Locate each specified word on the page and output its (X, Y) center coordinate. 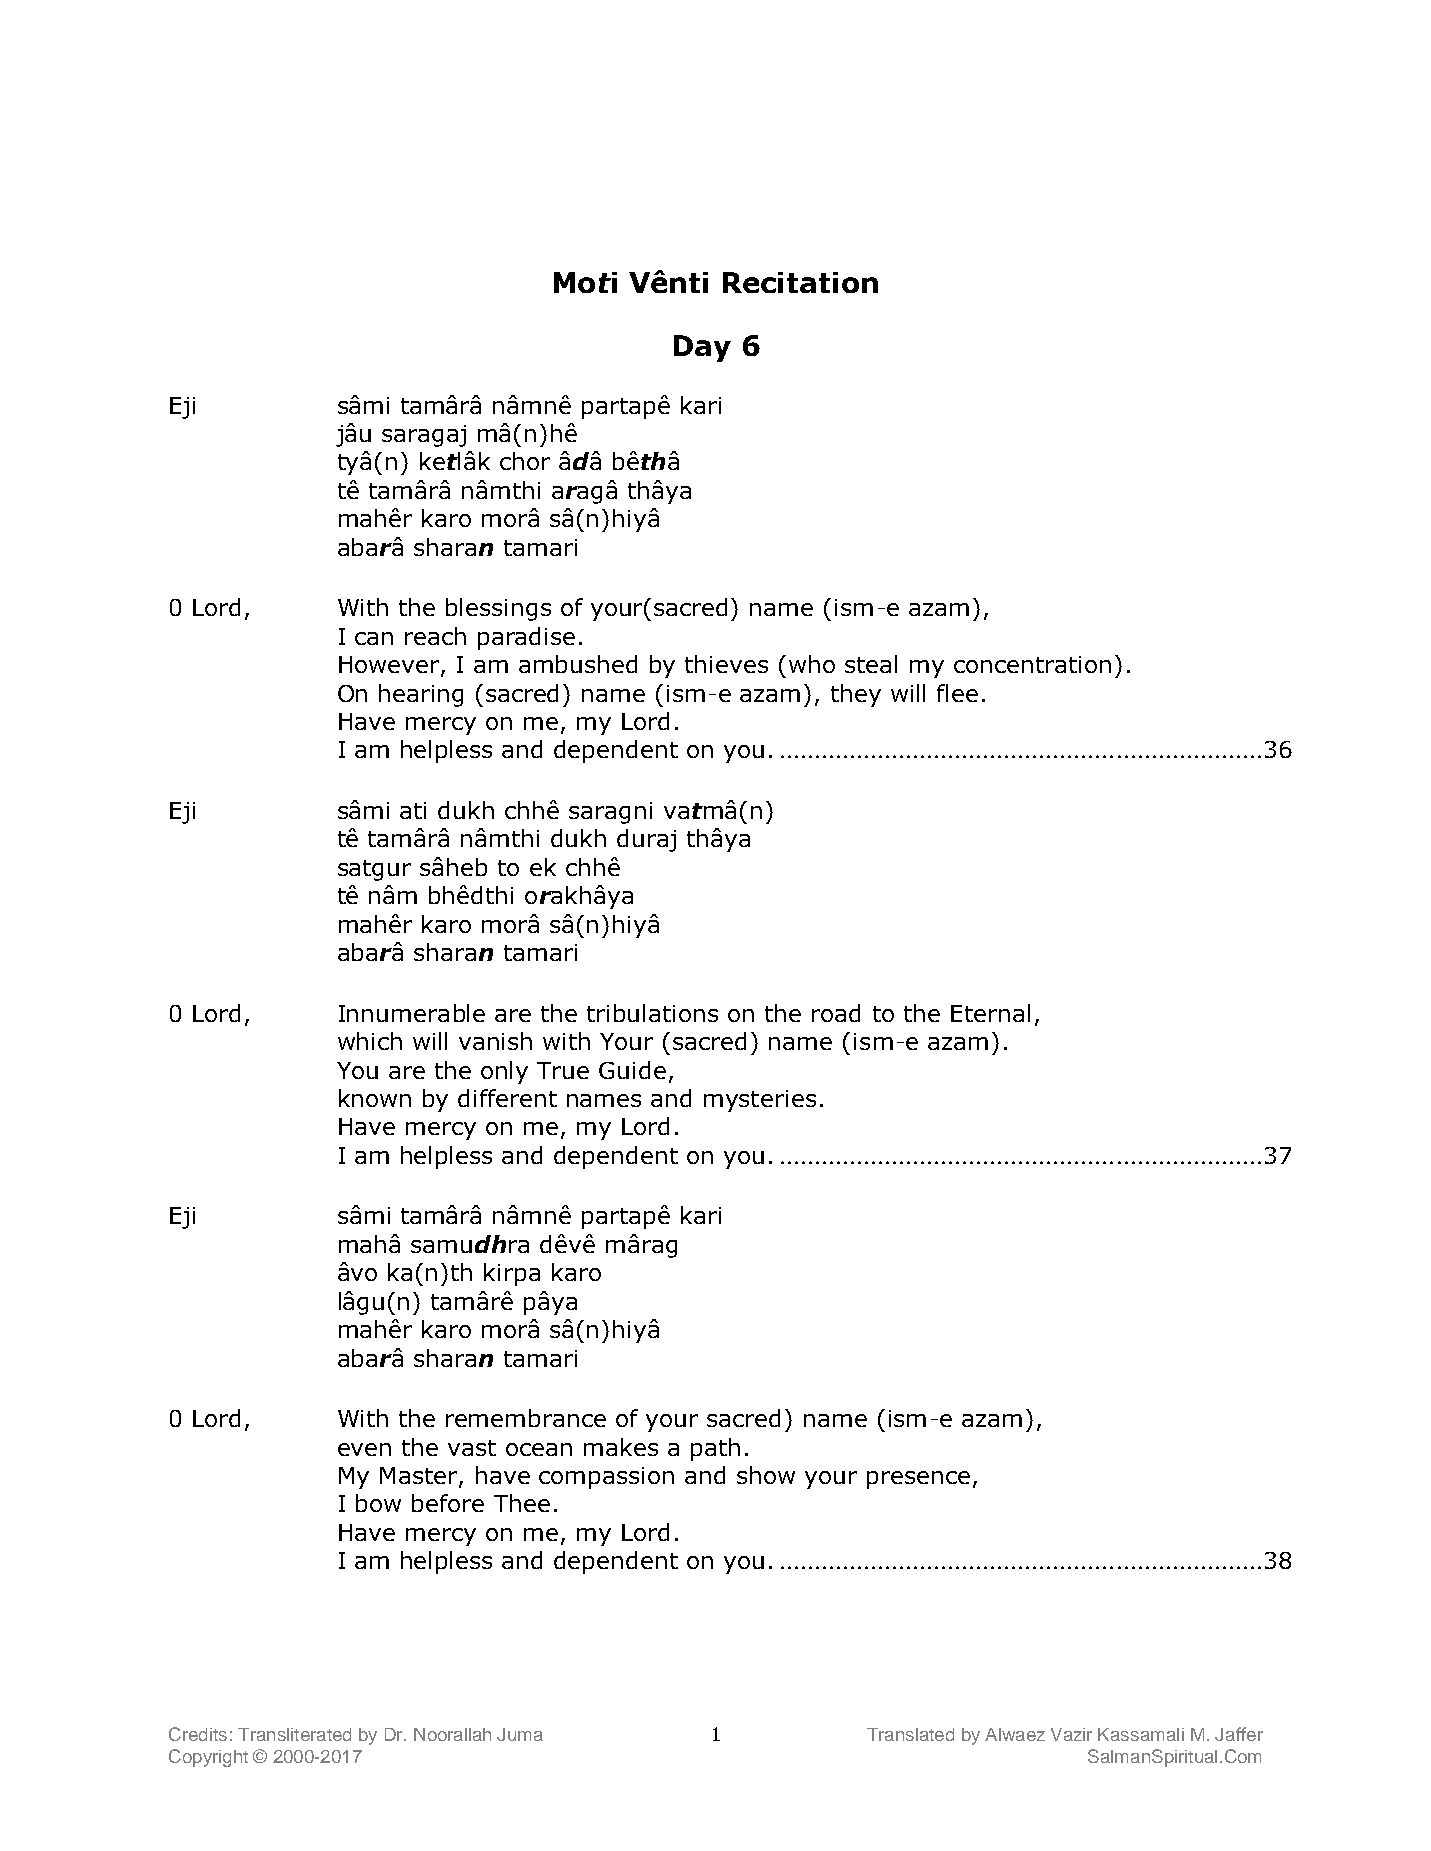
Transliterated (294, 1734)
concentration (1032, 664)
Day (702, 348)
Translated (910, 1734)
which (370, 1041)
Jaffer (1239, 1734)
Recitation (800, 282)
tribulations (652, 1013)
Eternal (990, 1013)
